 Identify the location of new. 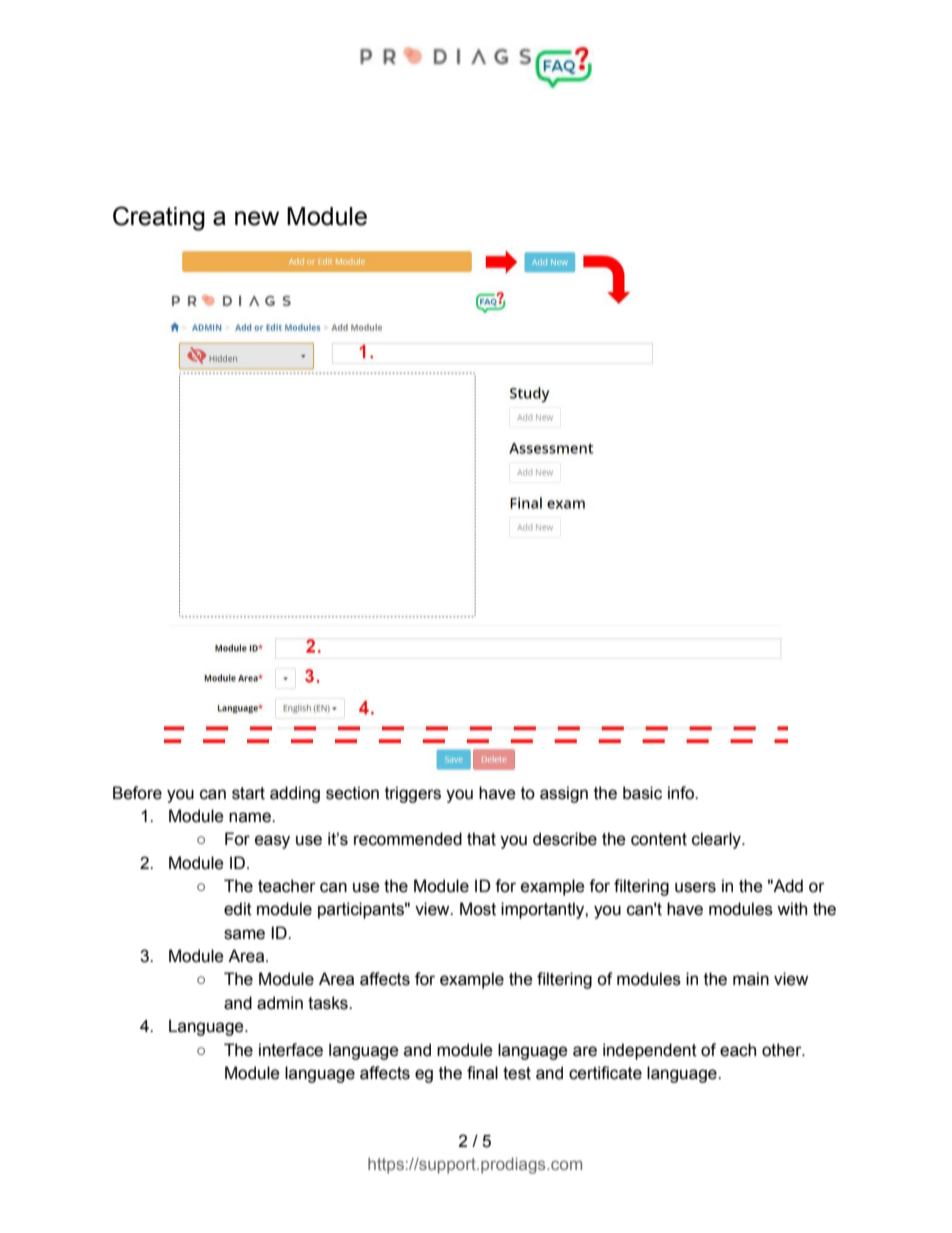
(257, 218).
